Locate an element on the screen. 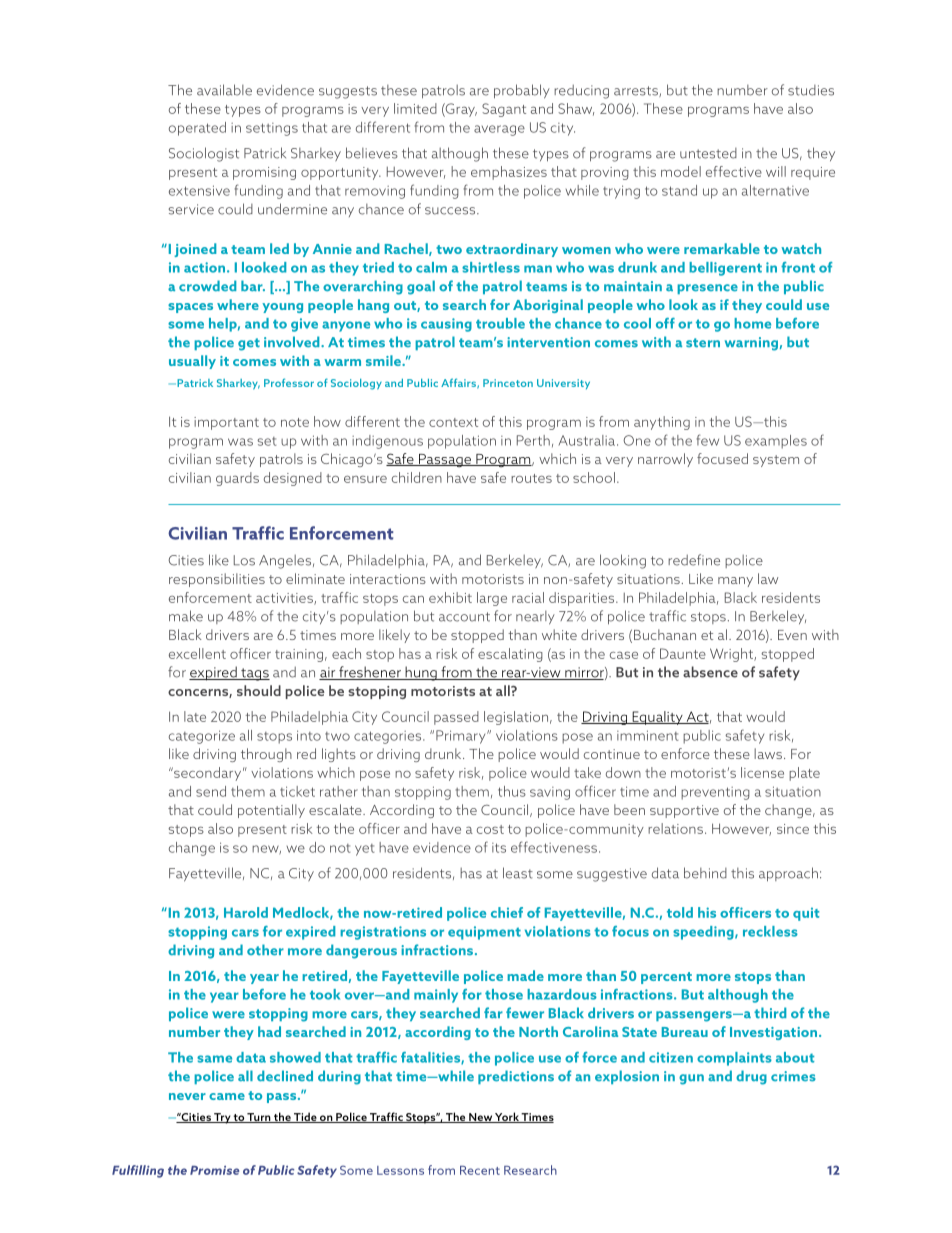 This screenshot has width=952, height=1233. excellent is located at coordinates (197, 653).
